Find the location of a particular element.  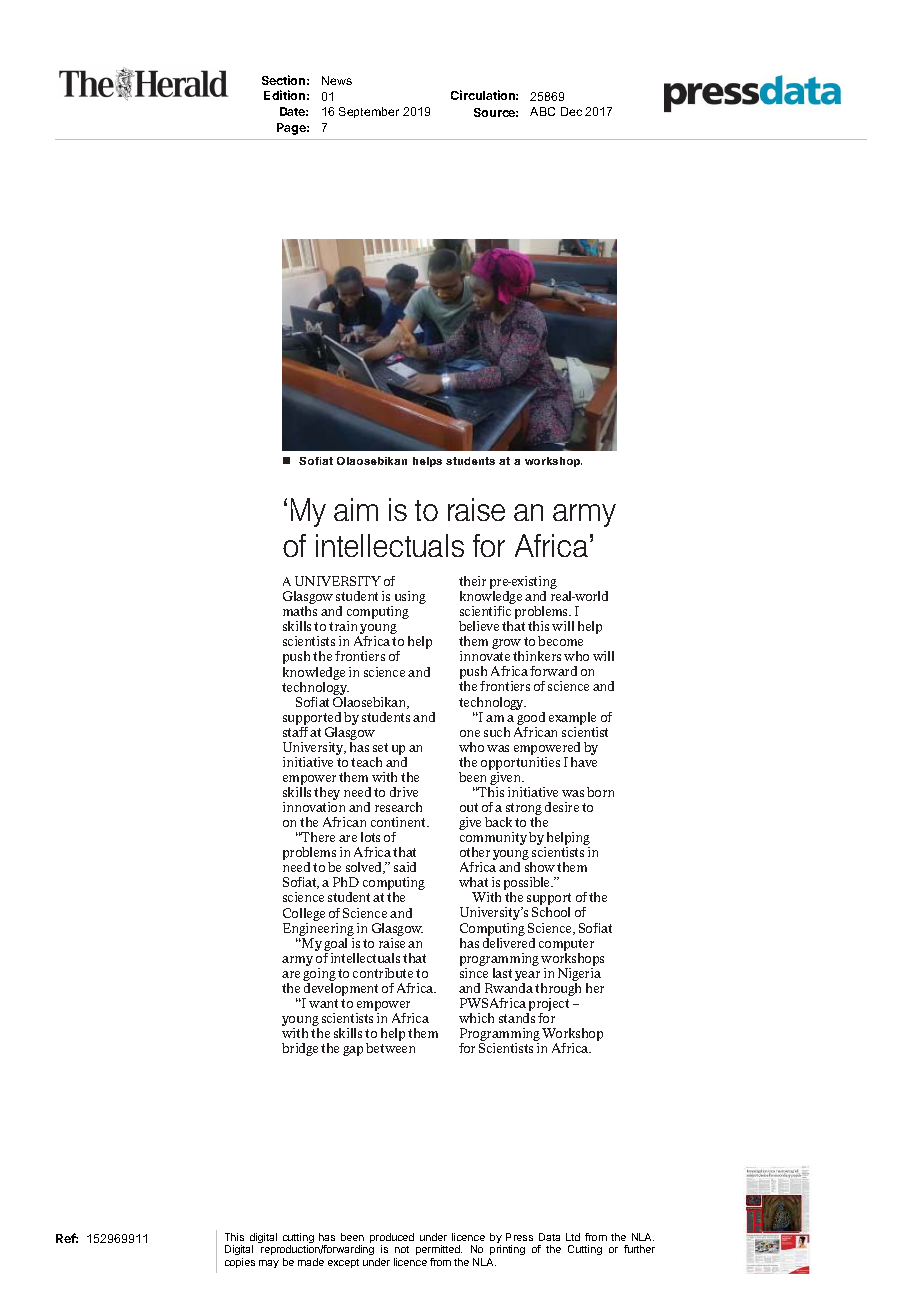

their is located at coordinates (472, 581).
